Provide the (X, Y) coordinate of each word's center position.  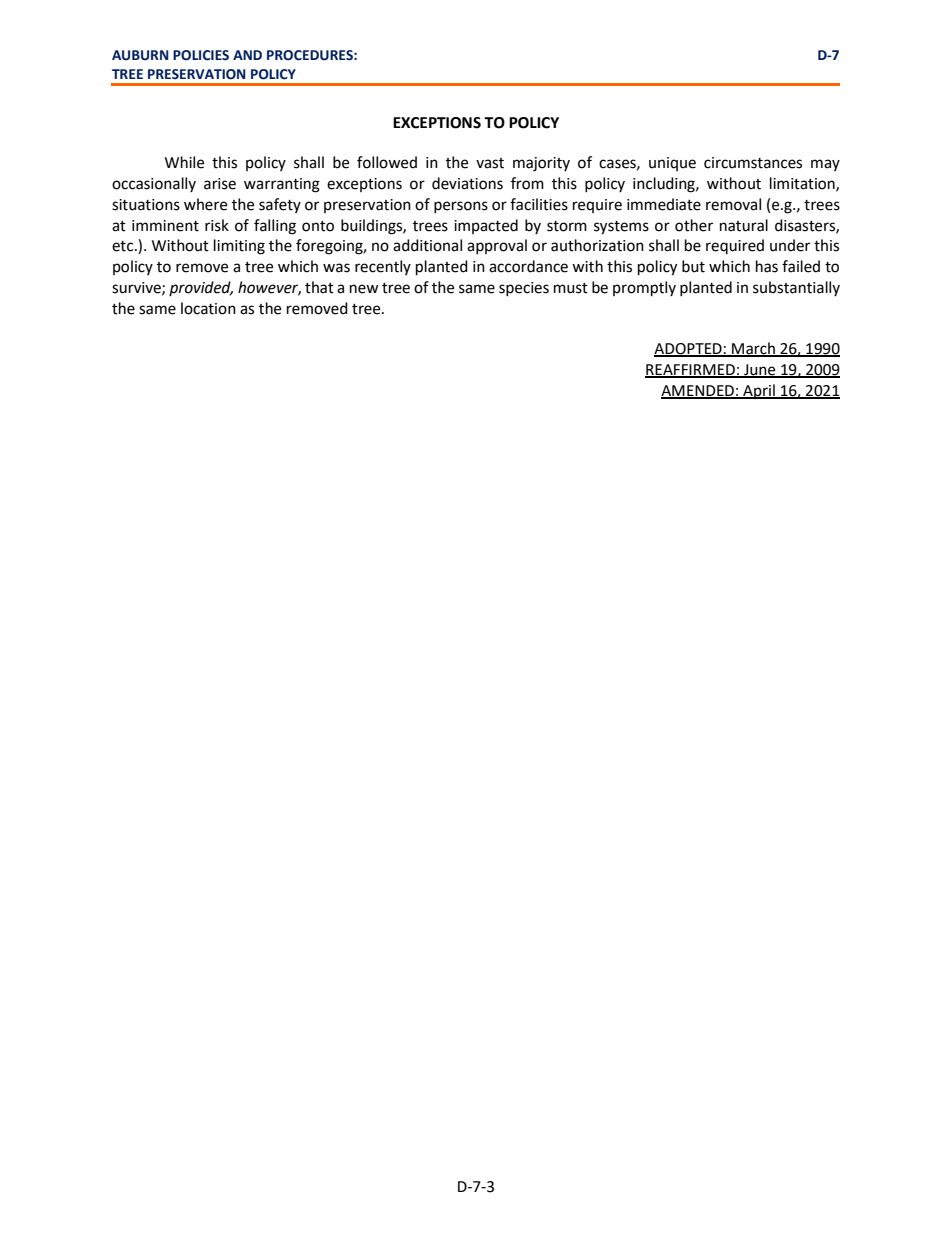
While (184, 162)
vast (490, 163)
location (208, 308)
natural (744, 225)
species (524, 289)
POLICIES (201, 55)
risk (217, 225)
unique (672, 164)
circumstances (753, 163)
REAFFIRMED (691, 370)
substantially (796, 288)
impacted (486, 226)
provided (201, 288)
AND (247, 55)
